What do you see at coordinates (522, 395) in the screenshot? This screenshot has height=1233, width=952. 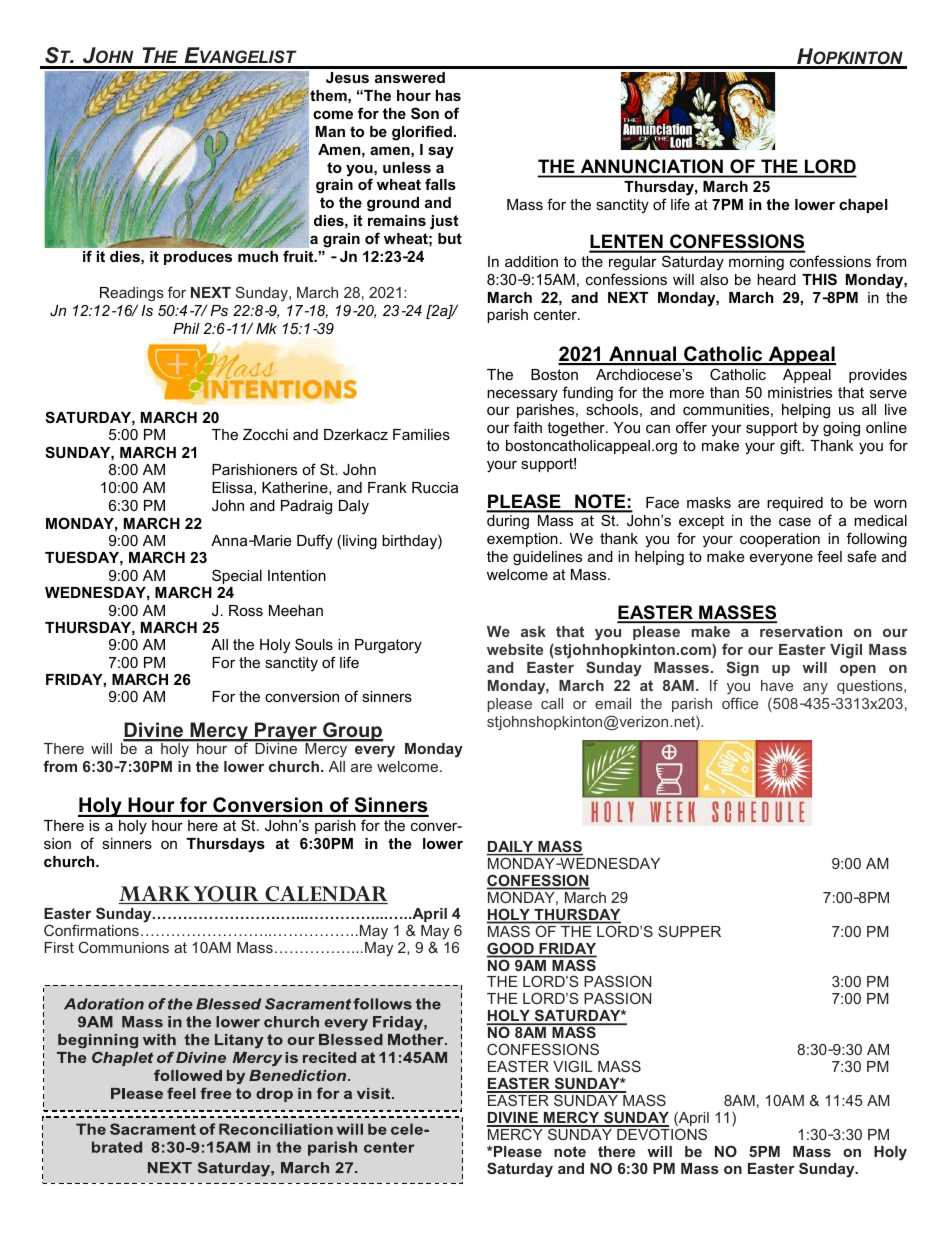 I see `necessary` at bounding box center [522, 395].
